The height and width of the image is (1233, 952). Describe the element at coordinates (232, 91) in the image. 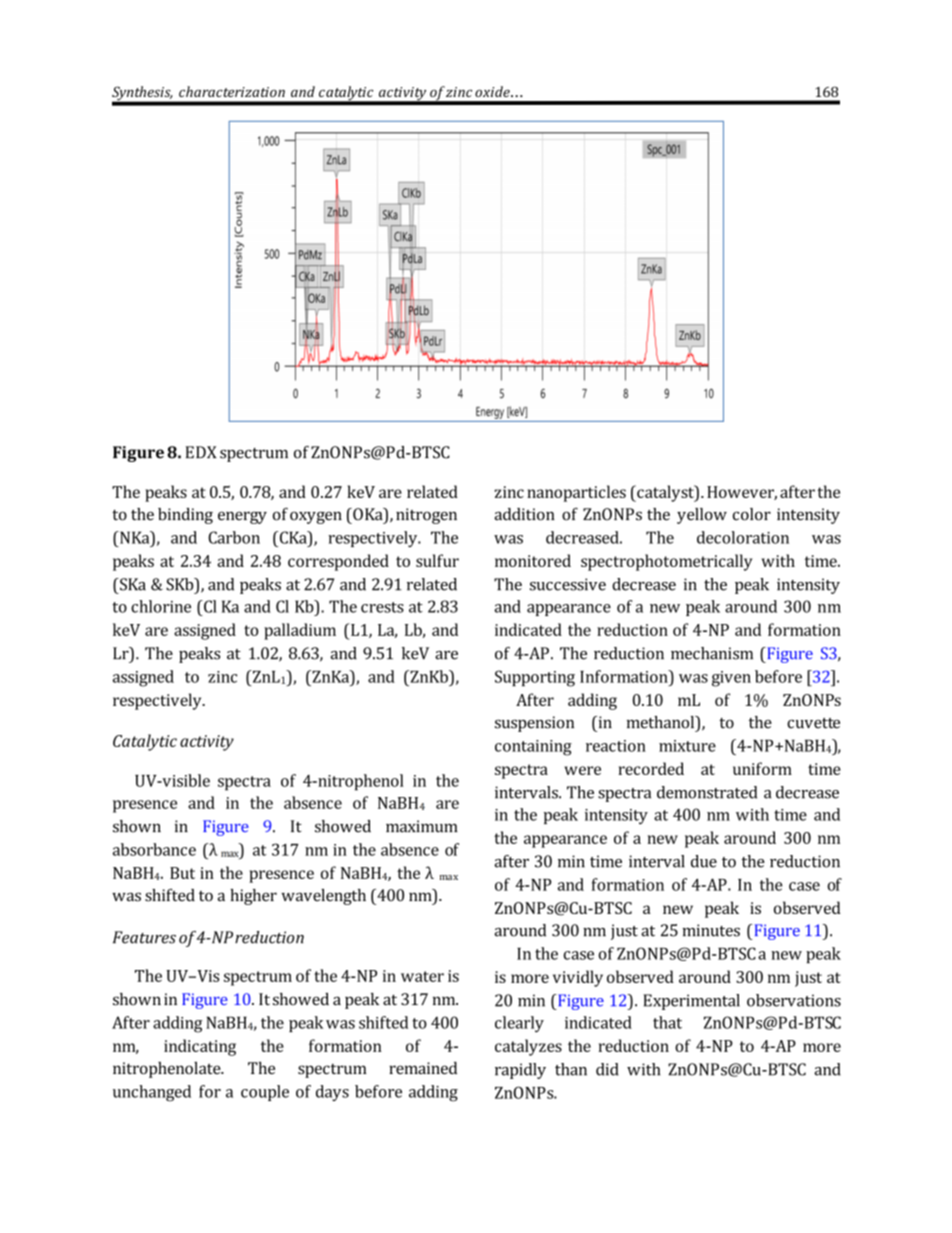

I see `characterization` at that location.
